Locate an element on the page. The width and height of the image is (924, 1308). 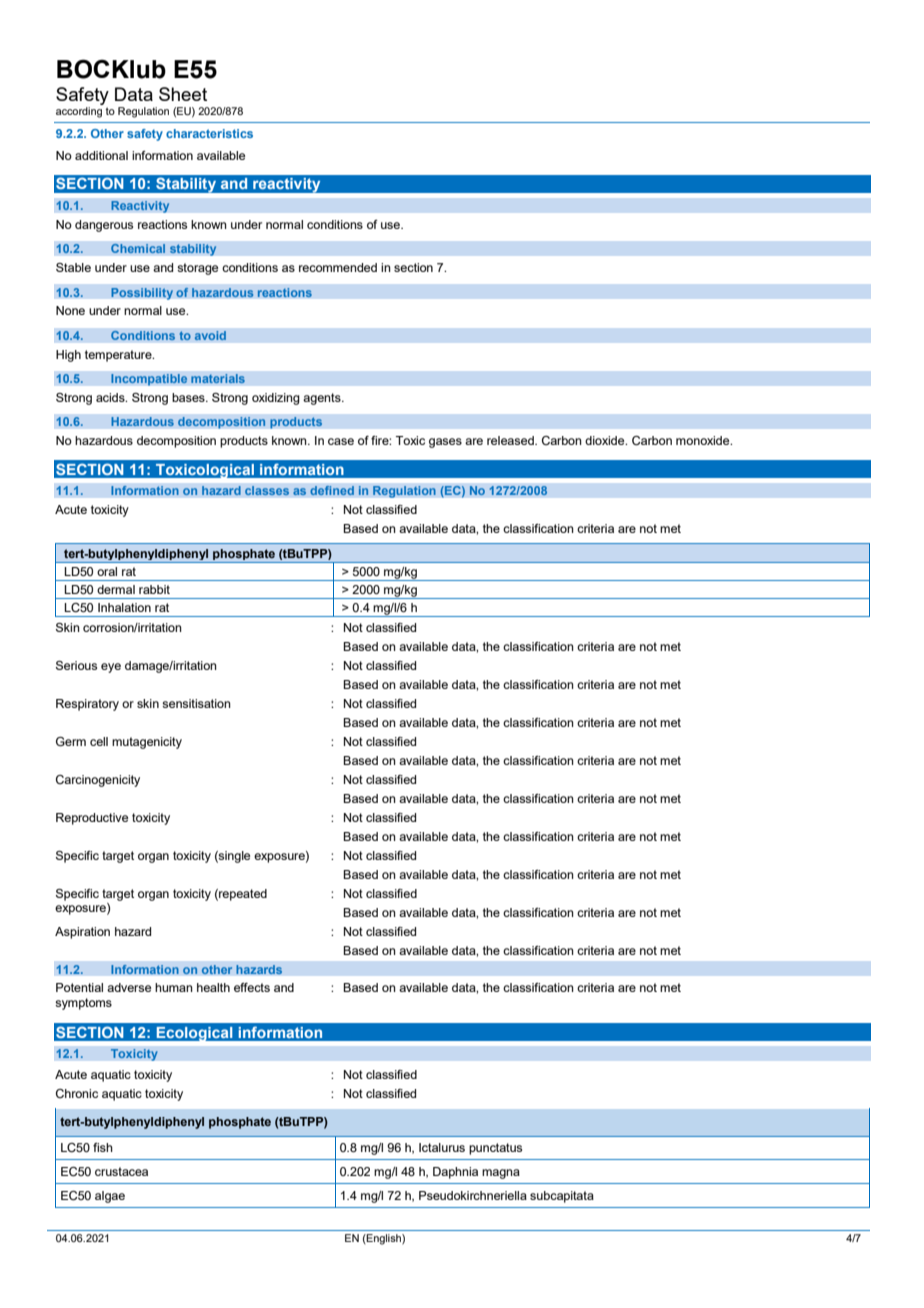
fish is located at coordinates (103, 1147).
